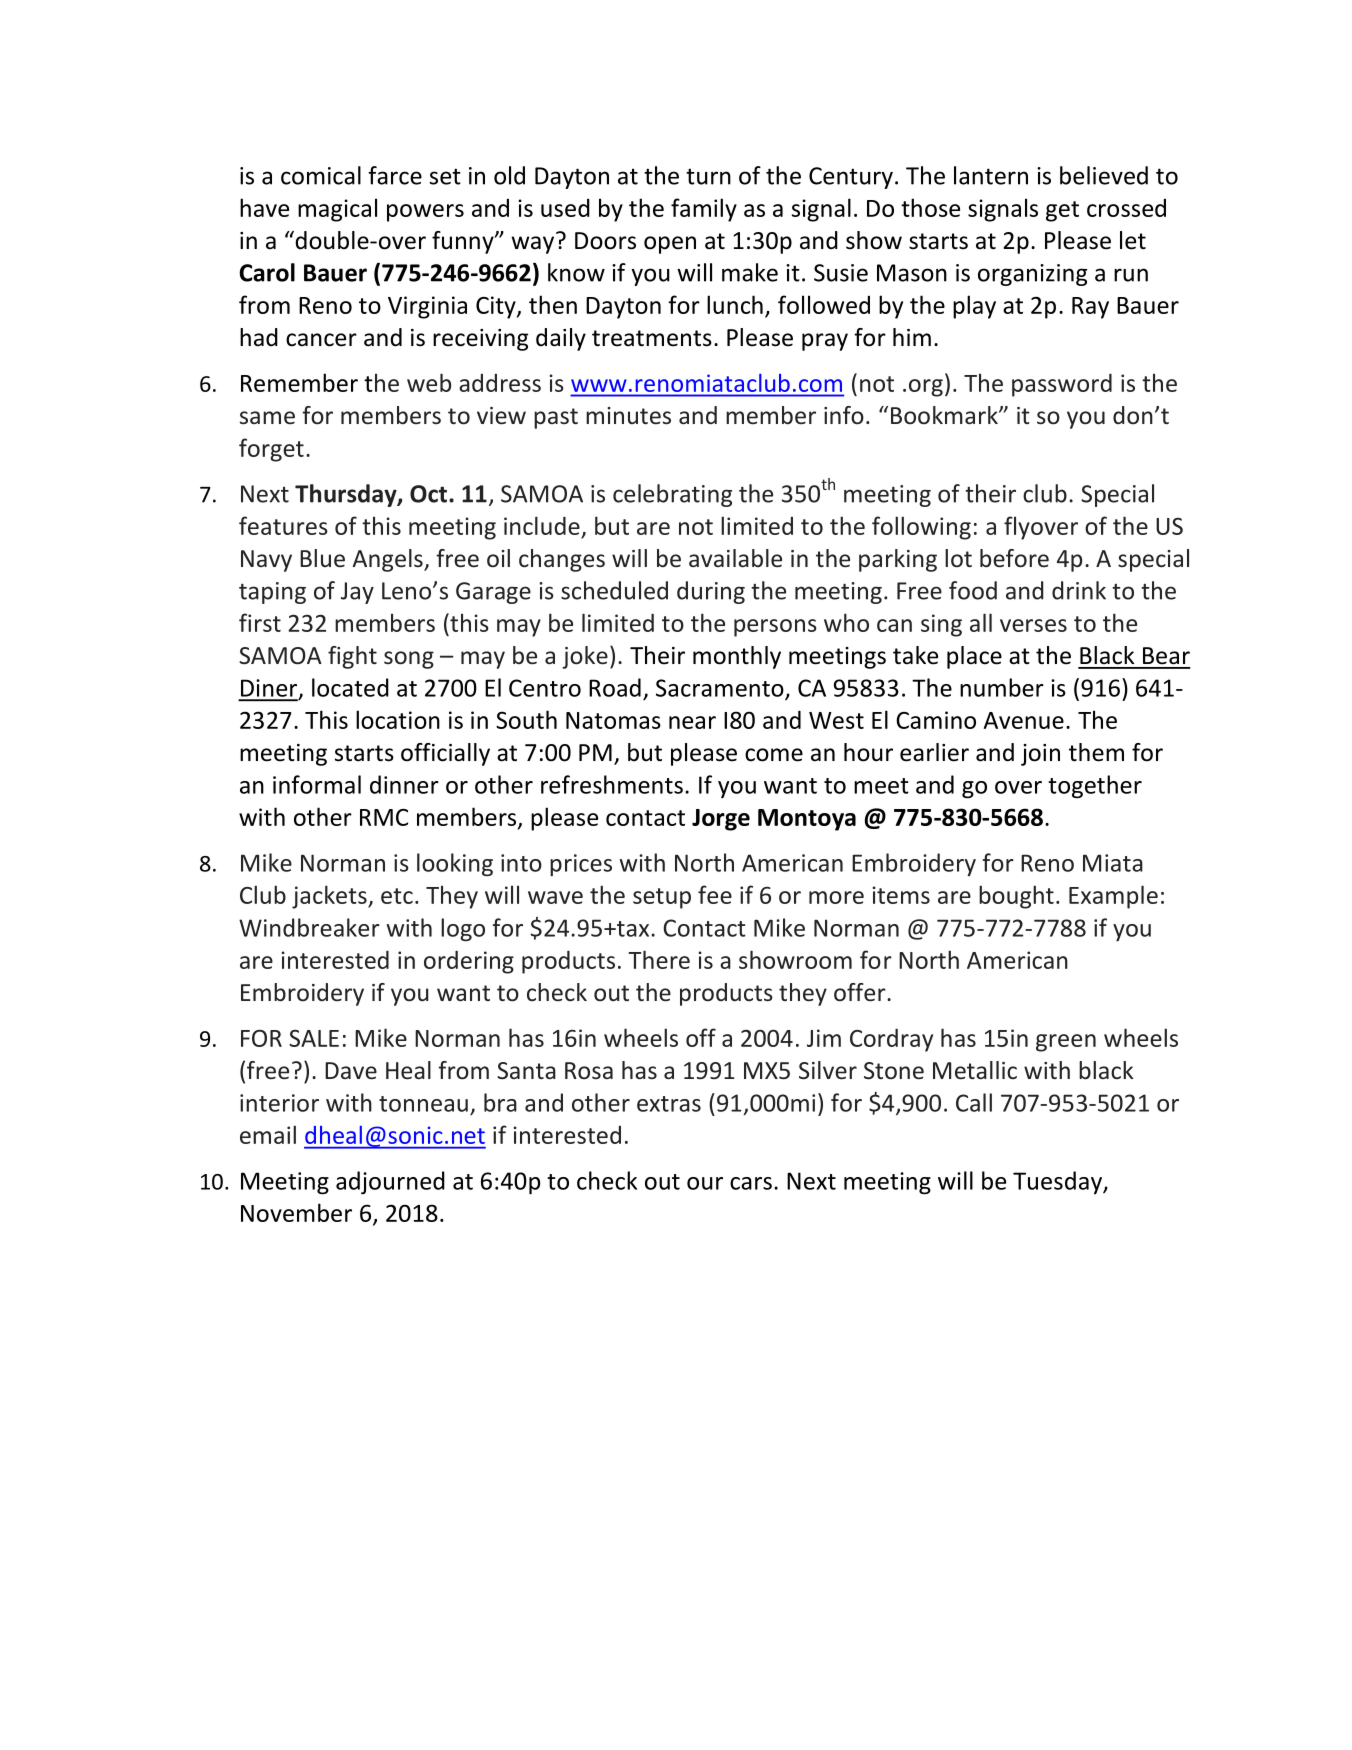 This image has height=1750, width=1352. What do you see at coordinates (389, 560) in the image?
I see `Angels` at bounding box center [389, 560].
